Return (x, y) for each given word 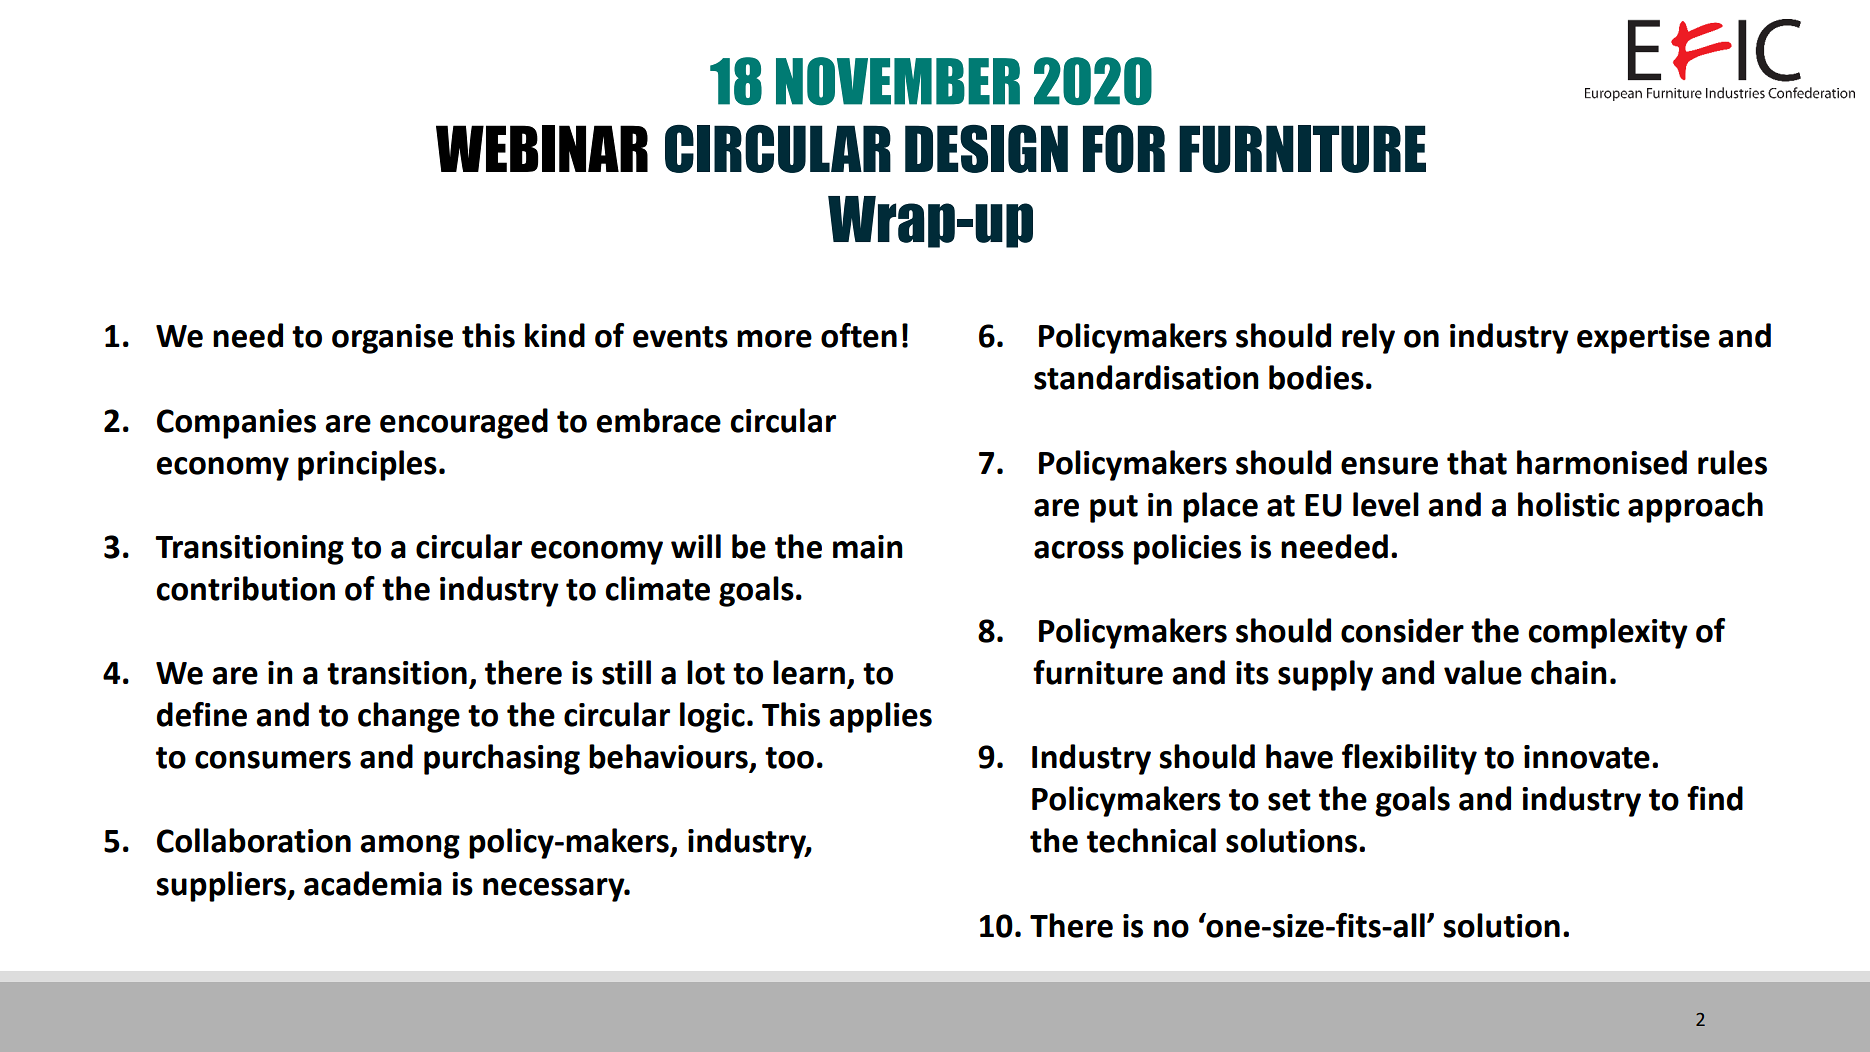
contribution (245, 588)
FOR (1124, 149)
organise (392, 339)
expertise (1643, 339)
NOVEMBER (898, 81)
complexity (1608, 633)
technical (1151, 840)
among (410, 847)
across (1079, 550)
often (859, 335)
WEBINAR (542, 148)
